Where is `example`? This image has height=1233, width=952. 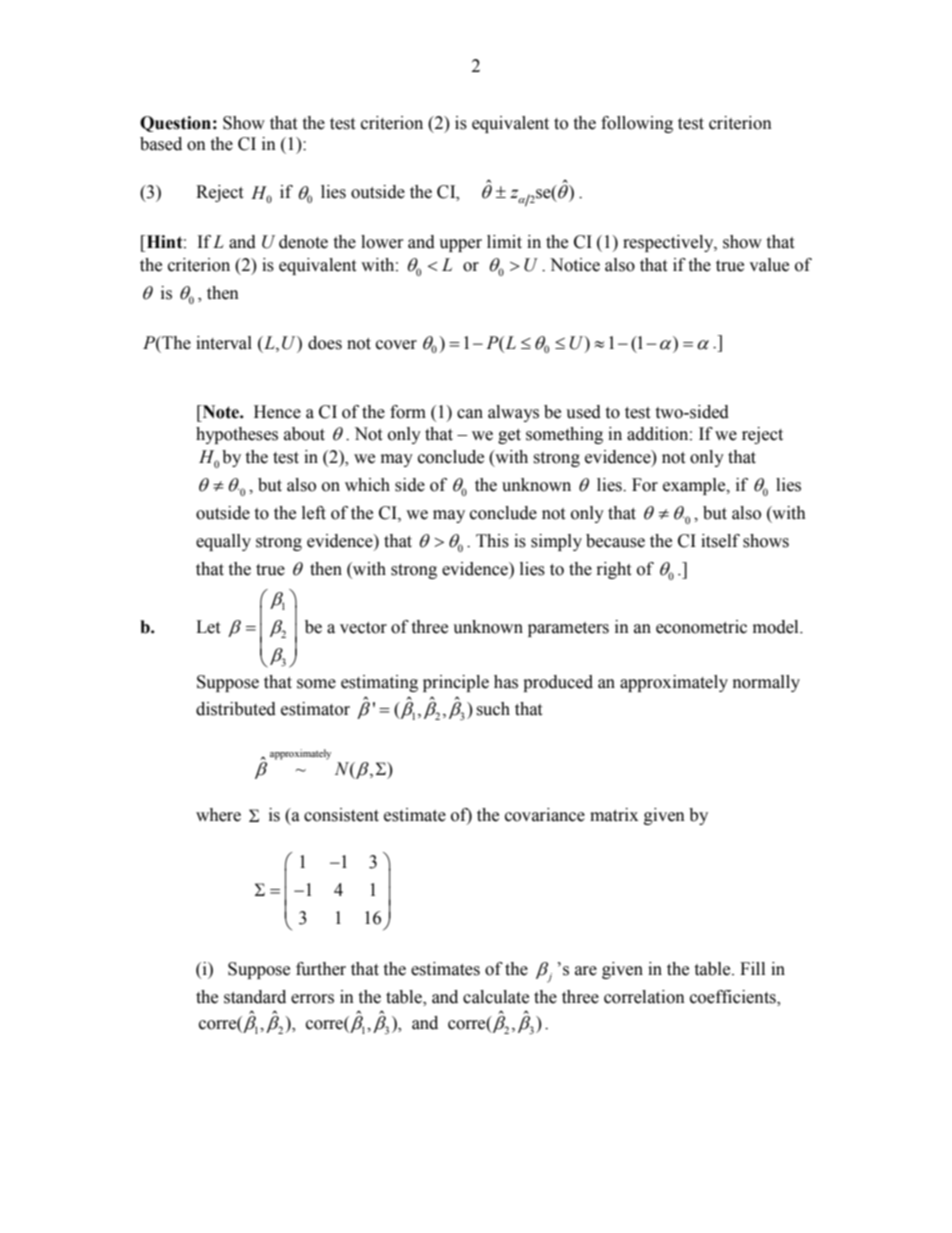 example is located at coordinates (695, 486).
